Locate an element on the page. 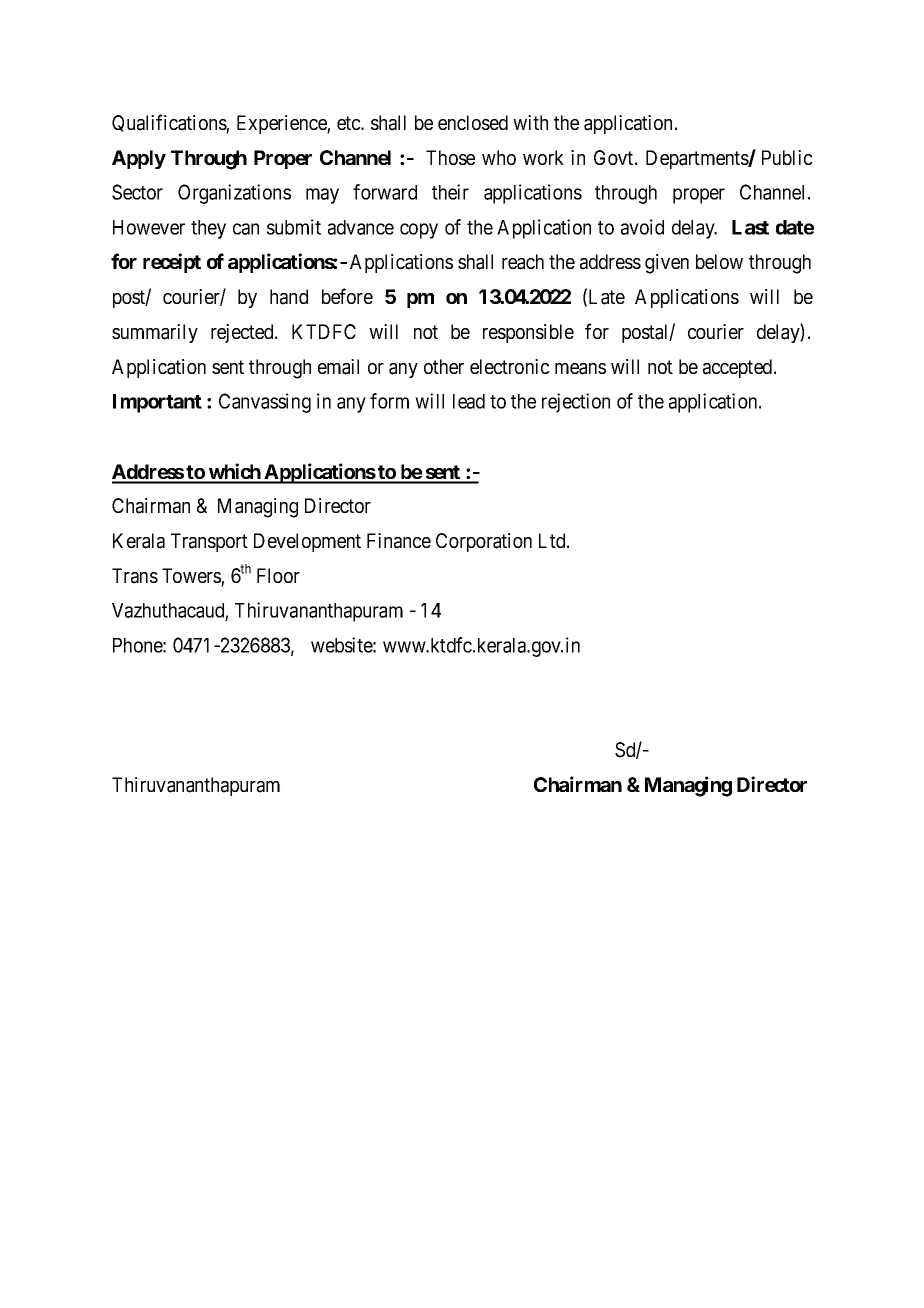  Corporation is located at coordinates (484, 542).
